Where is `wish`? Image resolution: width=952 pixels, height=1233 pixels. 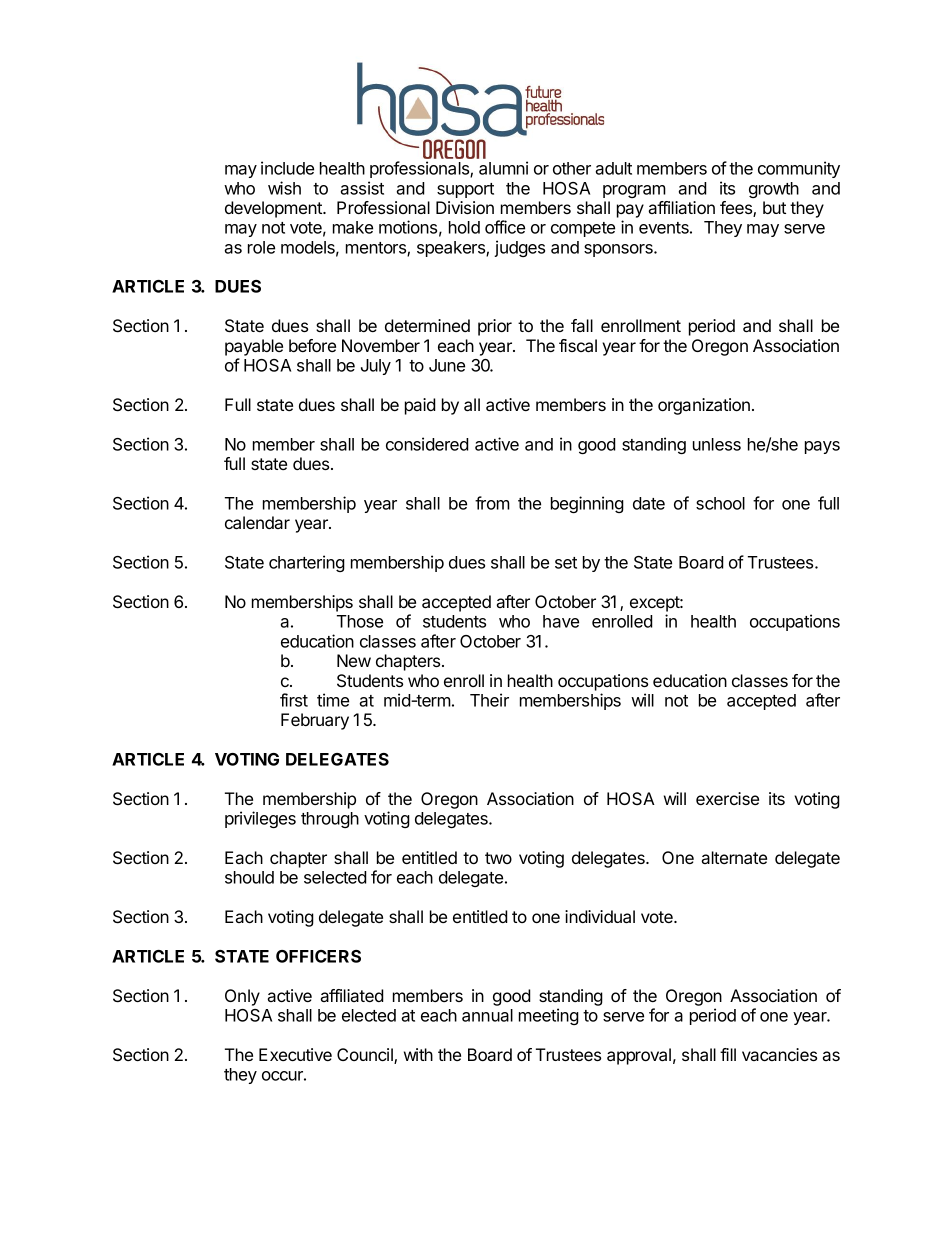 wish is located at coordinates (284, 188).
